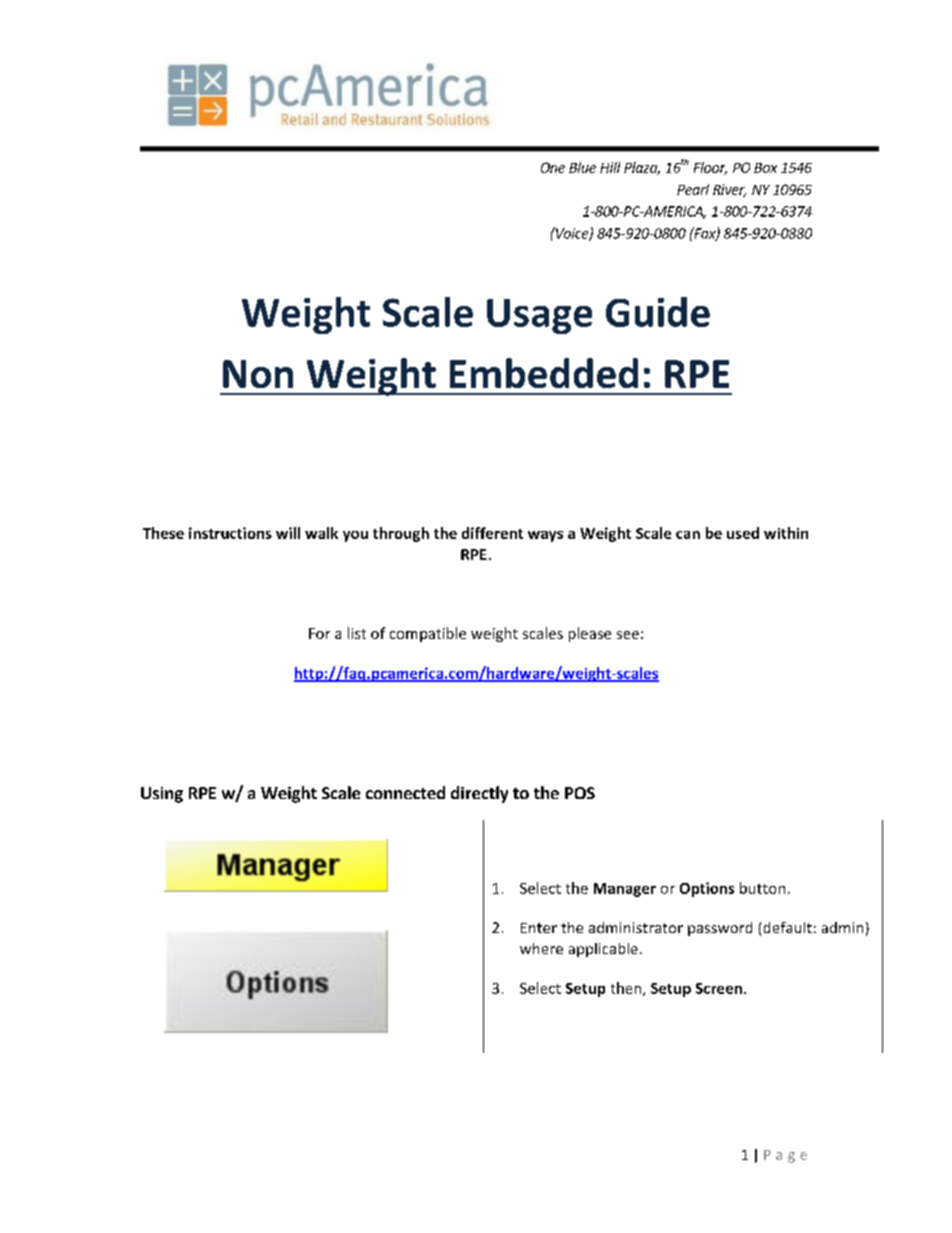 The image size is (952, 1233). Describe the element at coordinates (553, 167) in the document. I see `One` at that location.
